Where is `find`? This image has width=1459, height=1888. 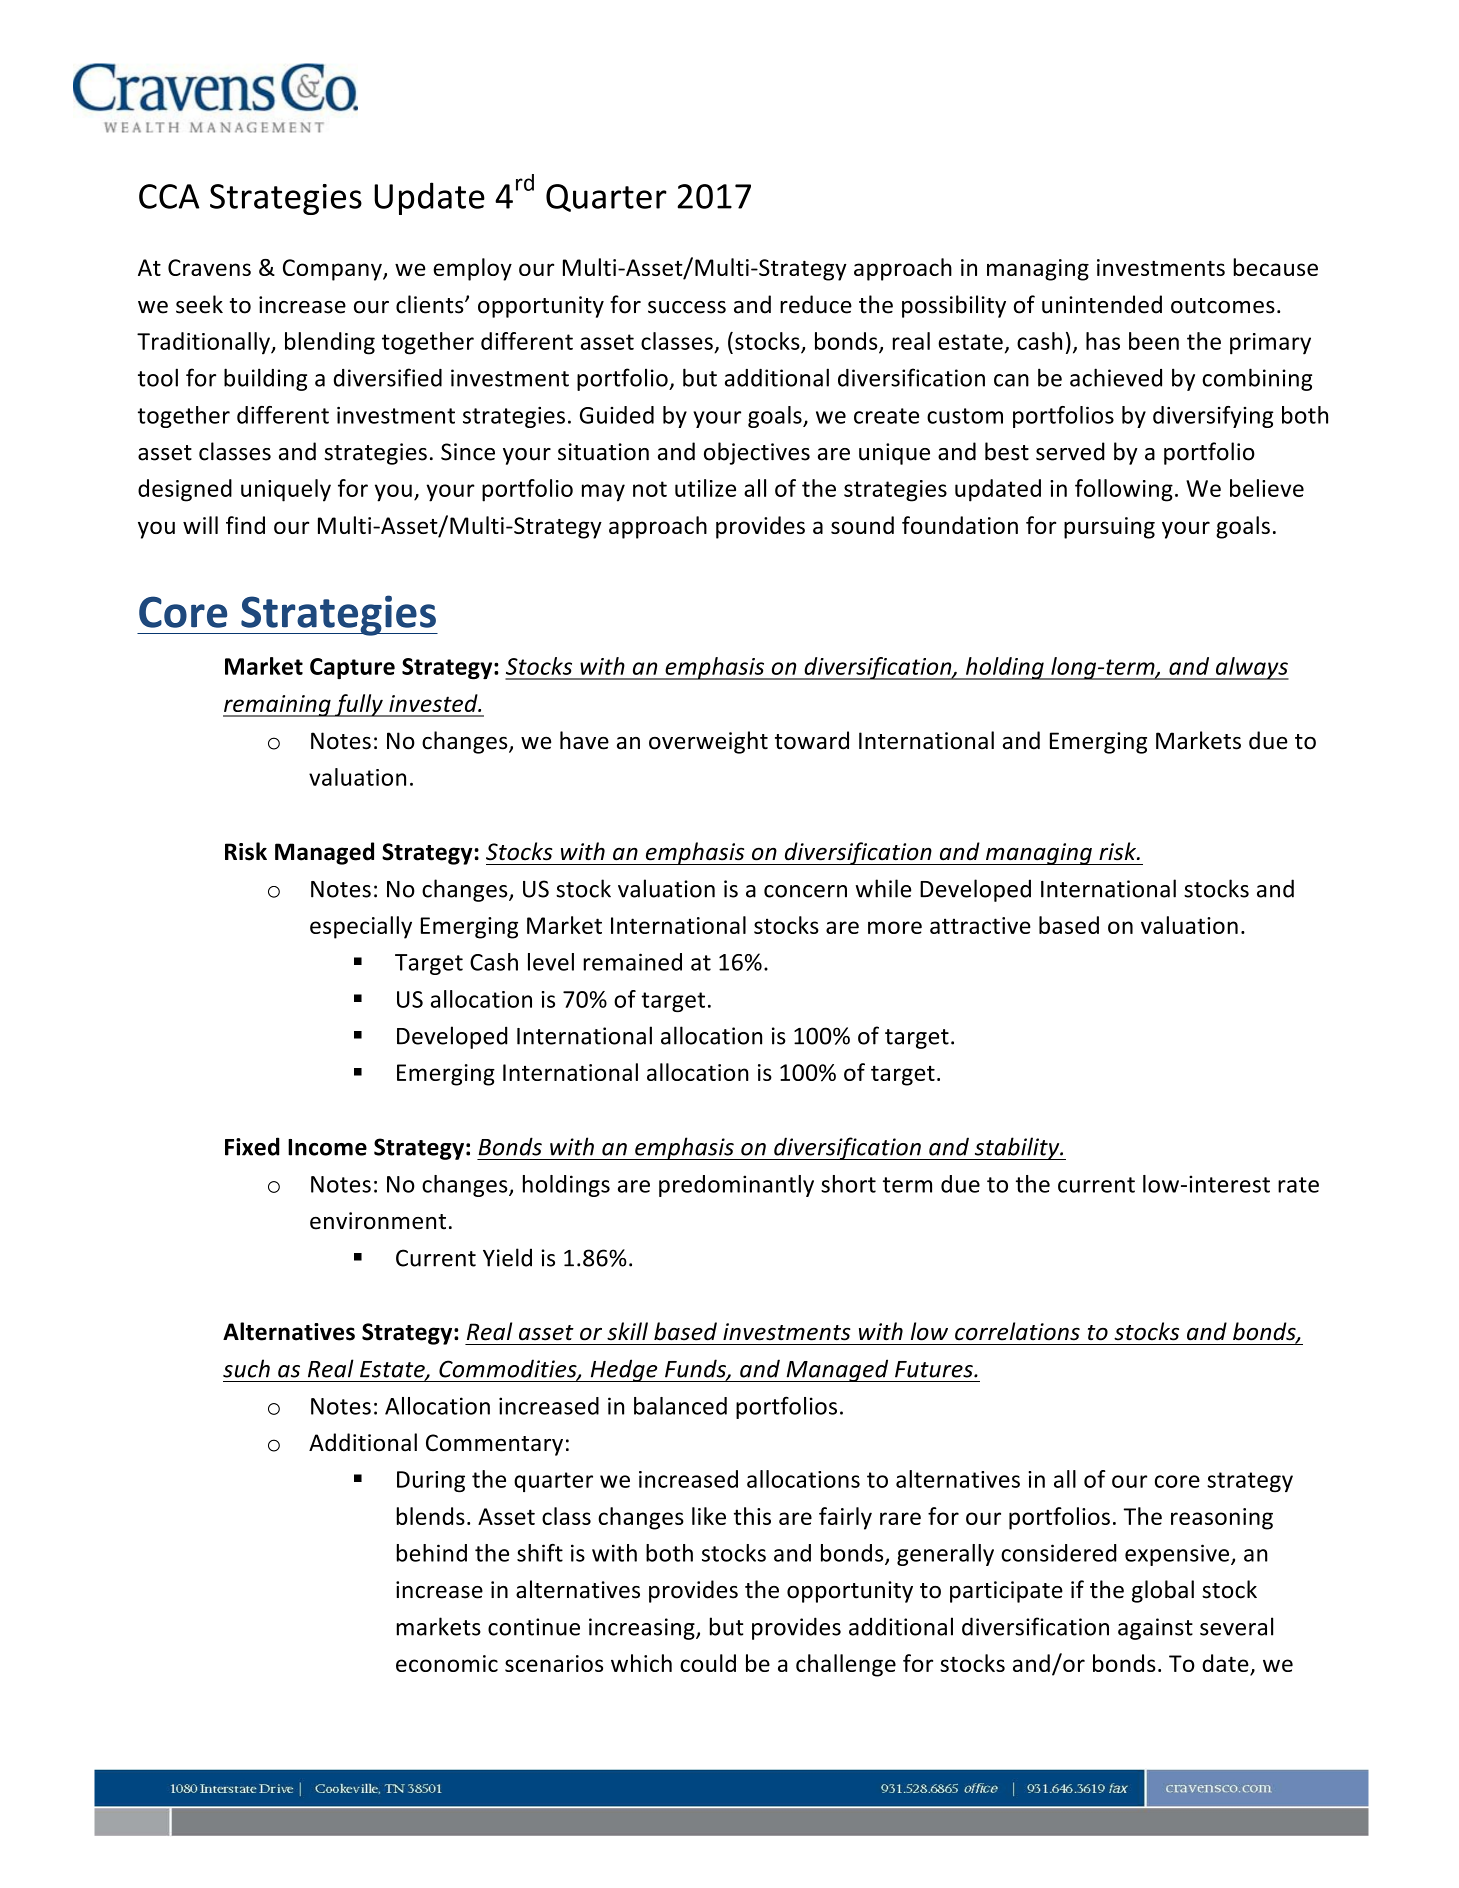 find is located at coordinates (245, 525).
